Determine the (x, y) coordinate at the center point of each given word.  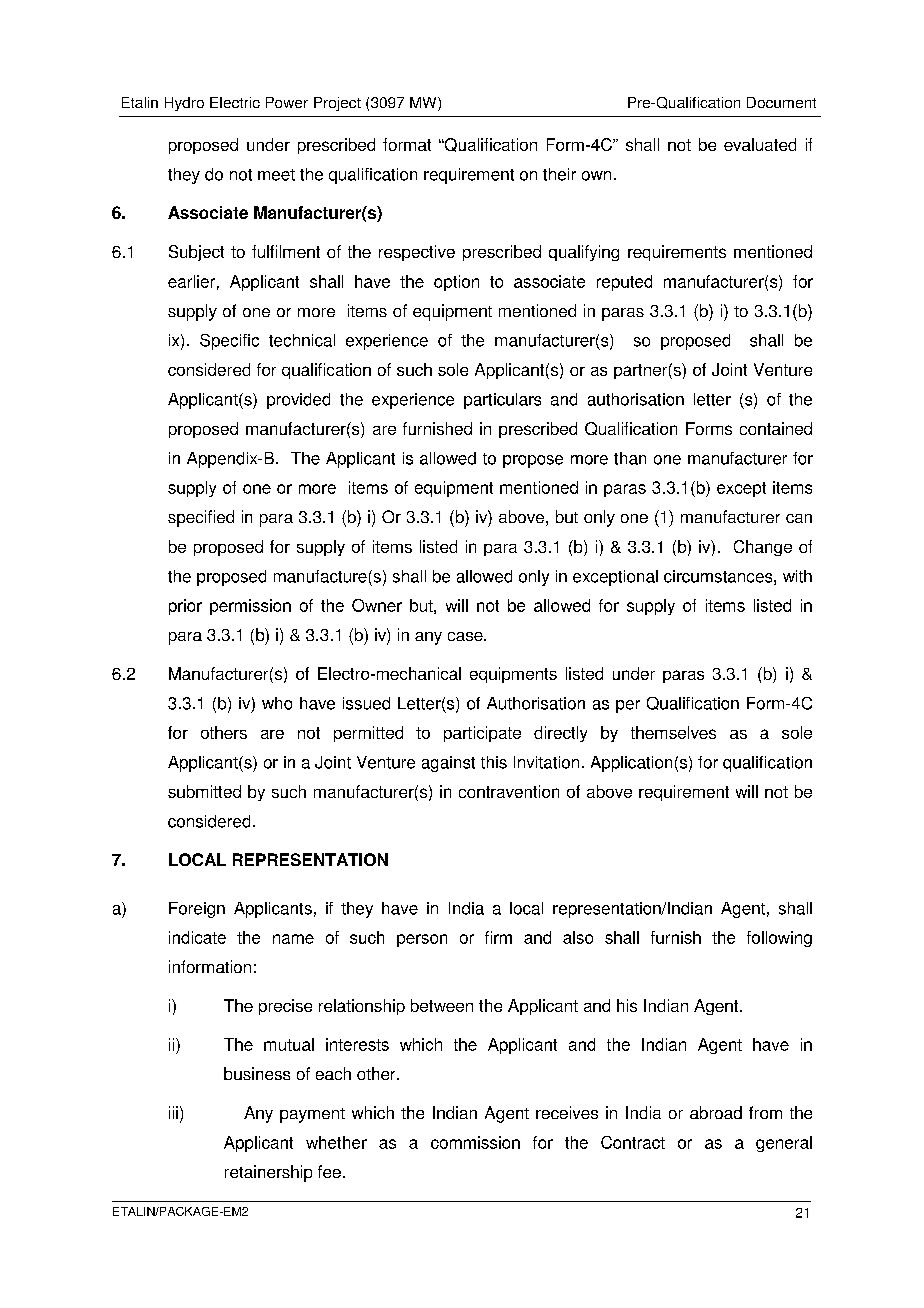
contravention (509, 791)
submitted (204, 791)
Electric (235, 102)
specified (201, 518)
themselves (673, 732)
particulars (502, 401)
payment (312, 1115)
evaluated (760, 144)
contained (776, 428)
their (559, 174)
